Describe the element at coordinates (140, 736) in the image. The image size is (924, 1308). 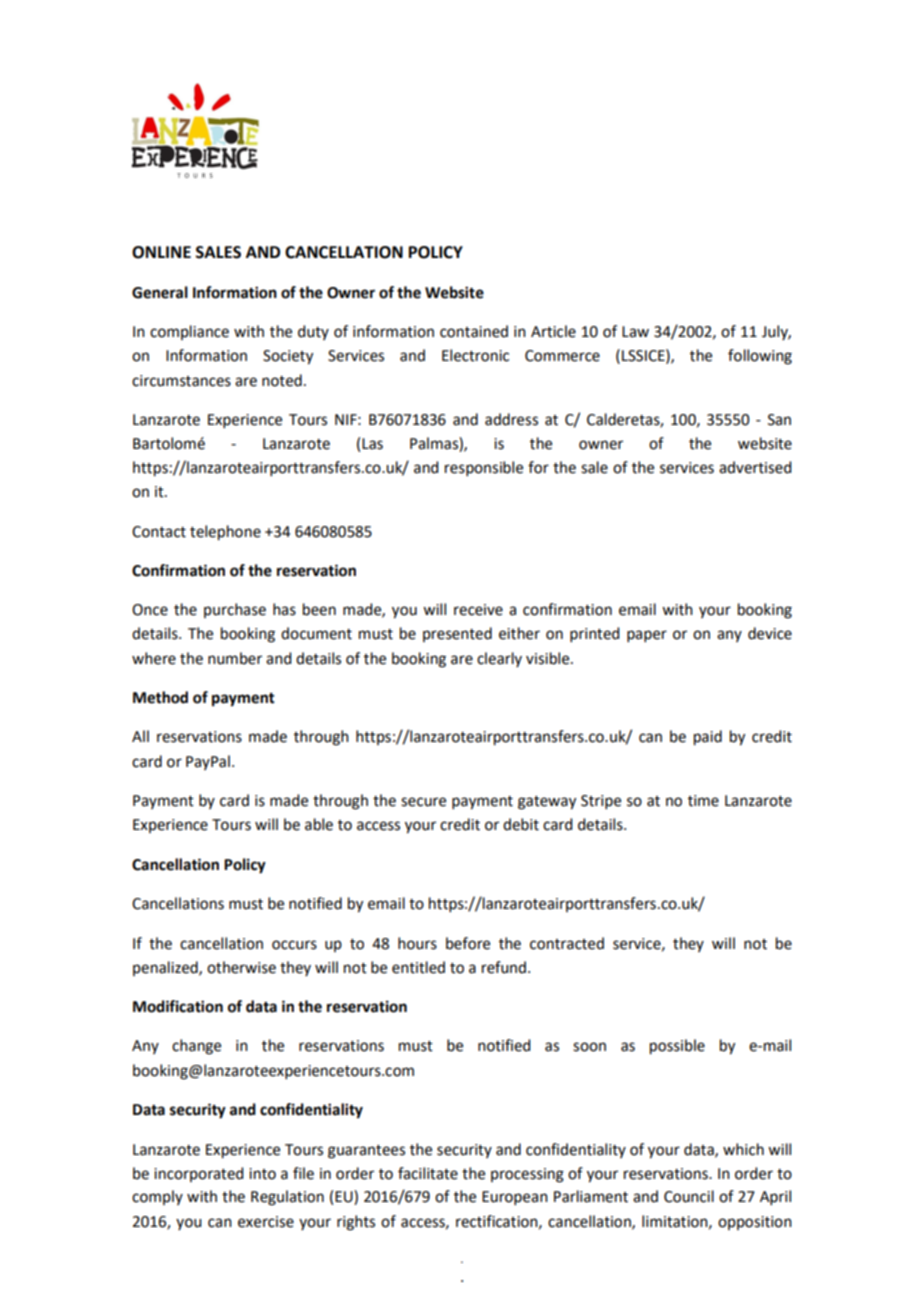
I see `All` at that location.
